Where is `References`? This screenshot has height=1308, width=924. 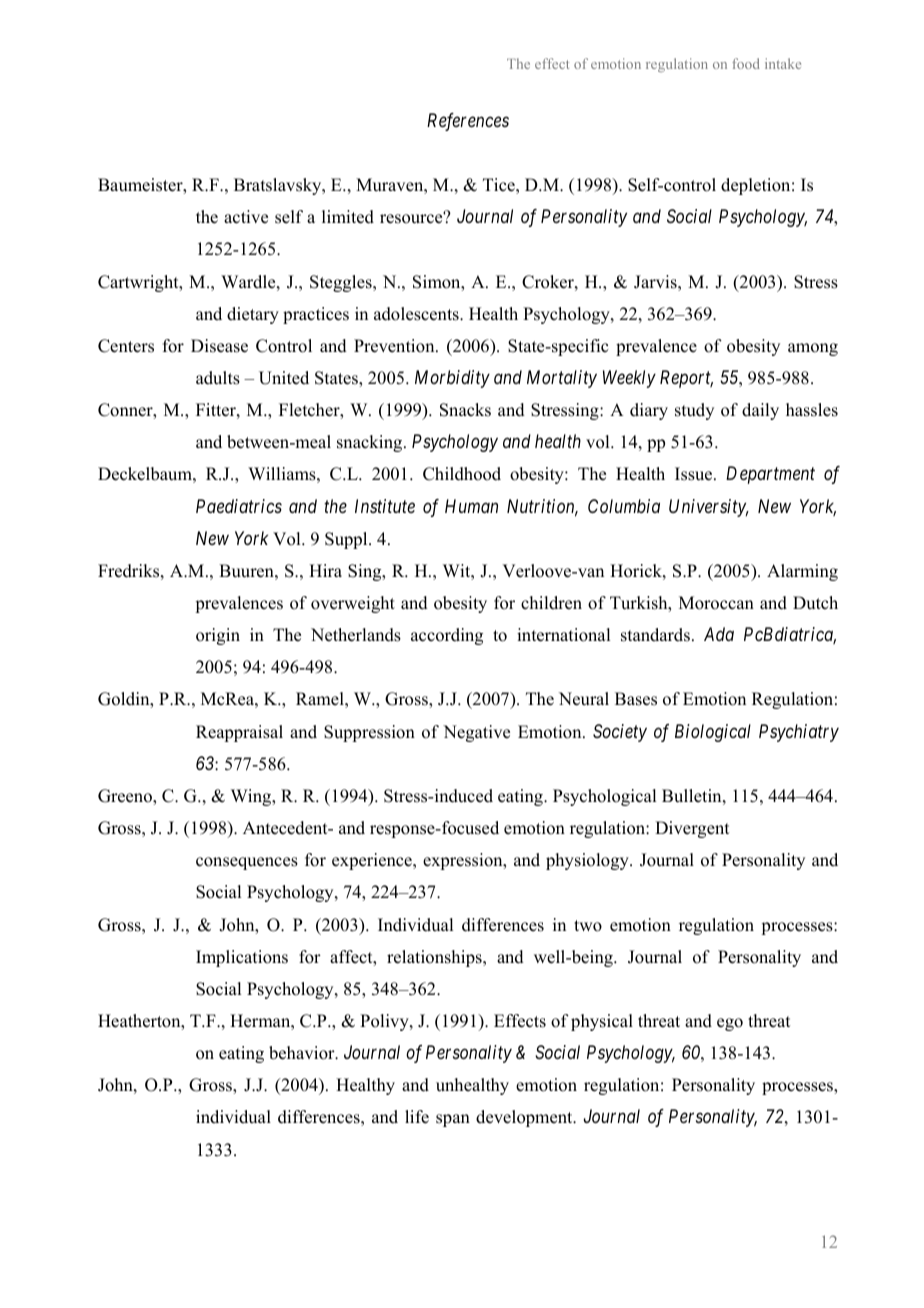
References is located at coordinates (468, 122).
